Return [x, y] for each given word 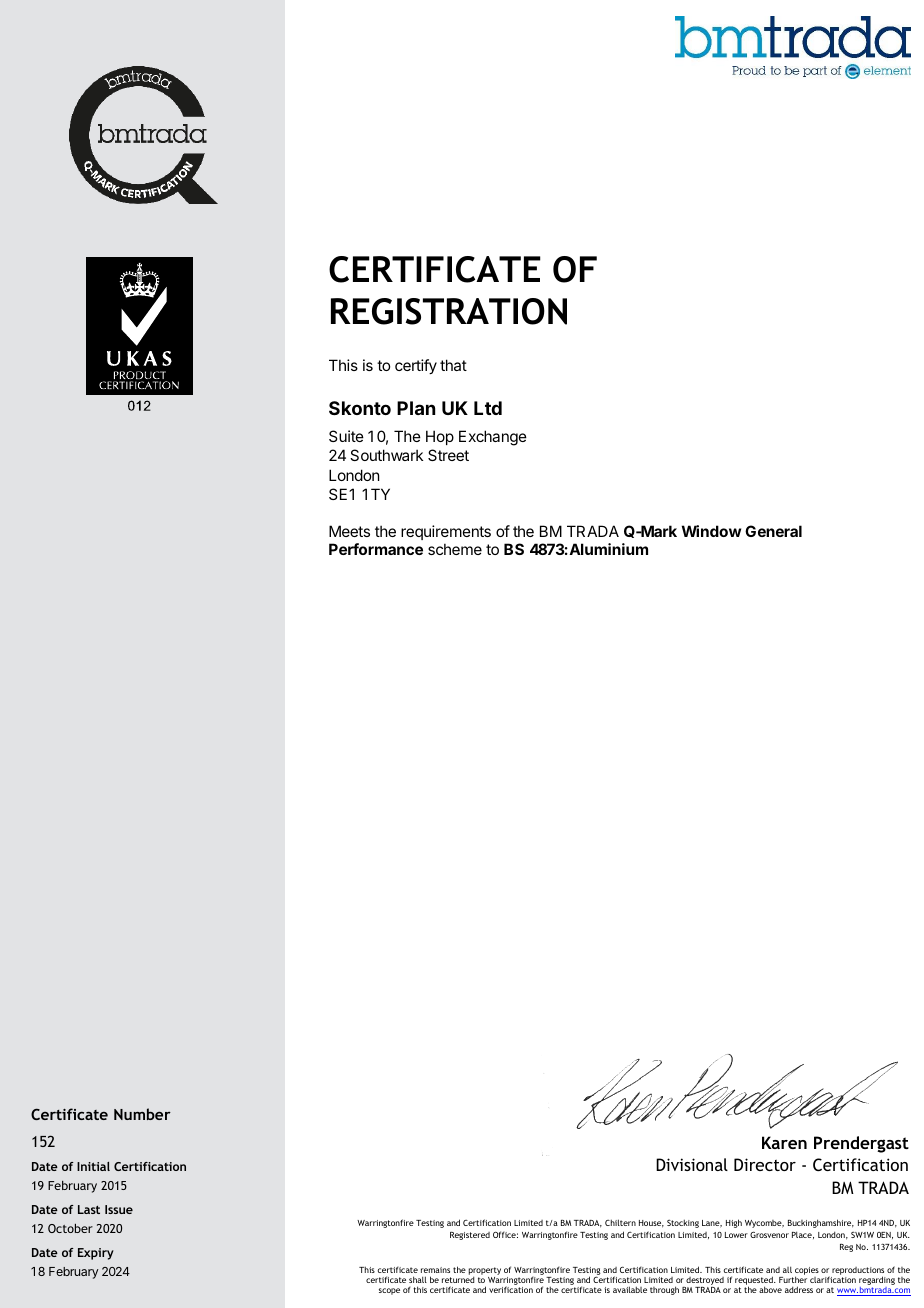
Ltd [488, 408]
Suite [346, 436]
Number [142, 1114]
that [453, 365]
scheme [455, 549]
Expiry [96, 1254]
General [773, 531]
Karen [784, 1142]
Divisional [692, 1164]
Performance [376, 549]
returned [458, 1279]
